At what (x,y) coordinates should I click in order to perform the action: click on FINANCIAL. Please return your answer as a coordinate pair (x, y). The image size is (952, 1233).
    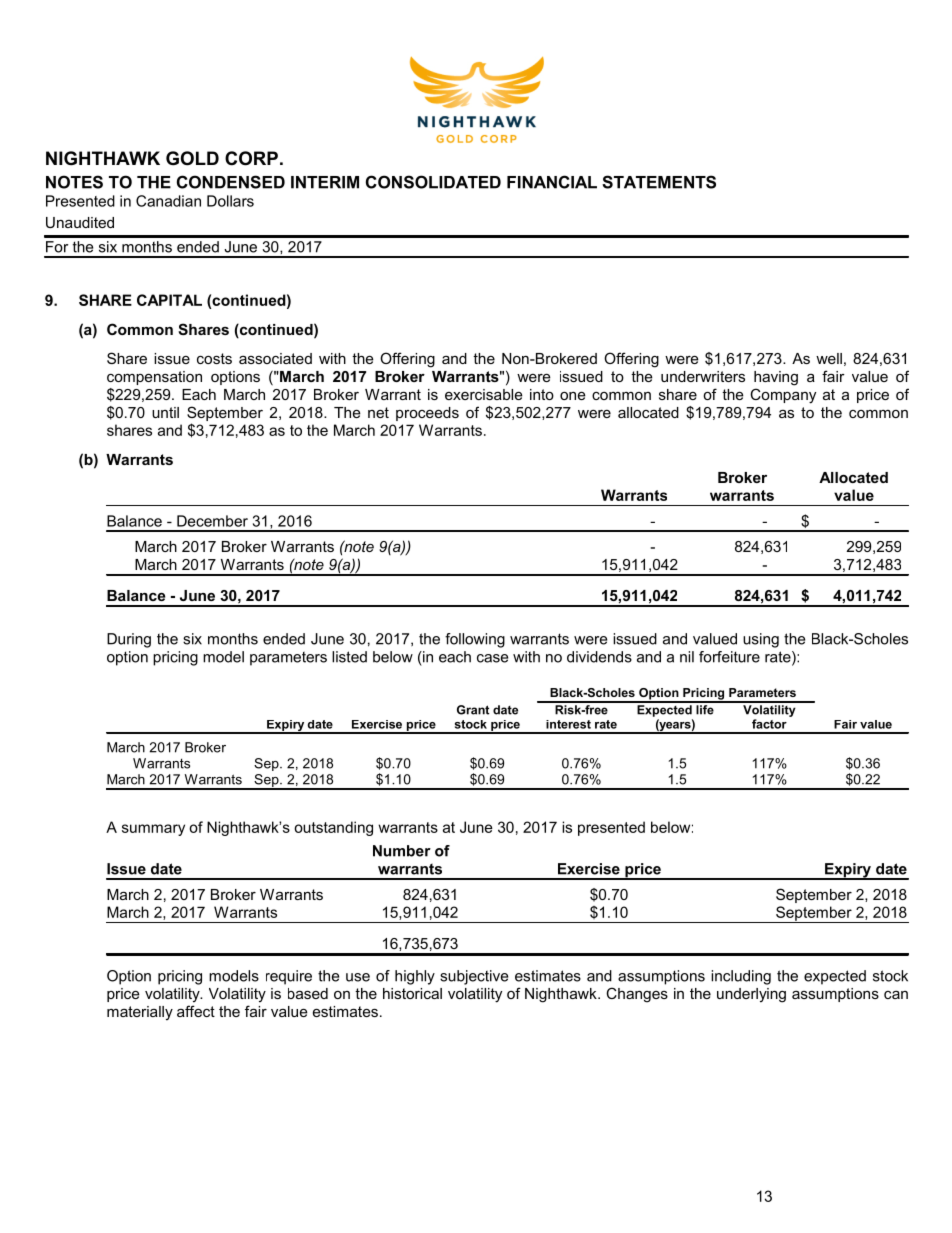
    Looking at the image, I should click on (552, 182).
